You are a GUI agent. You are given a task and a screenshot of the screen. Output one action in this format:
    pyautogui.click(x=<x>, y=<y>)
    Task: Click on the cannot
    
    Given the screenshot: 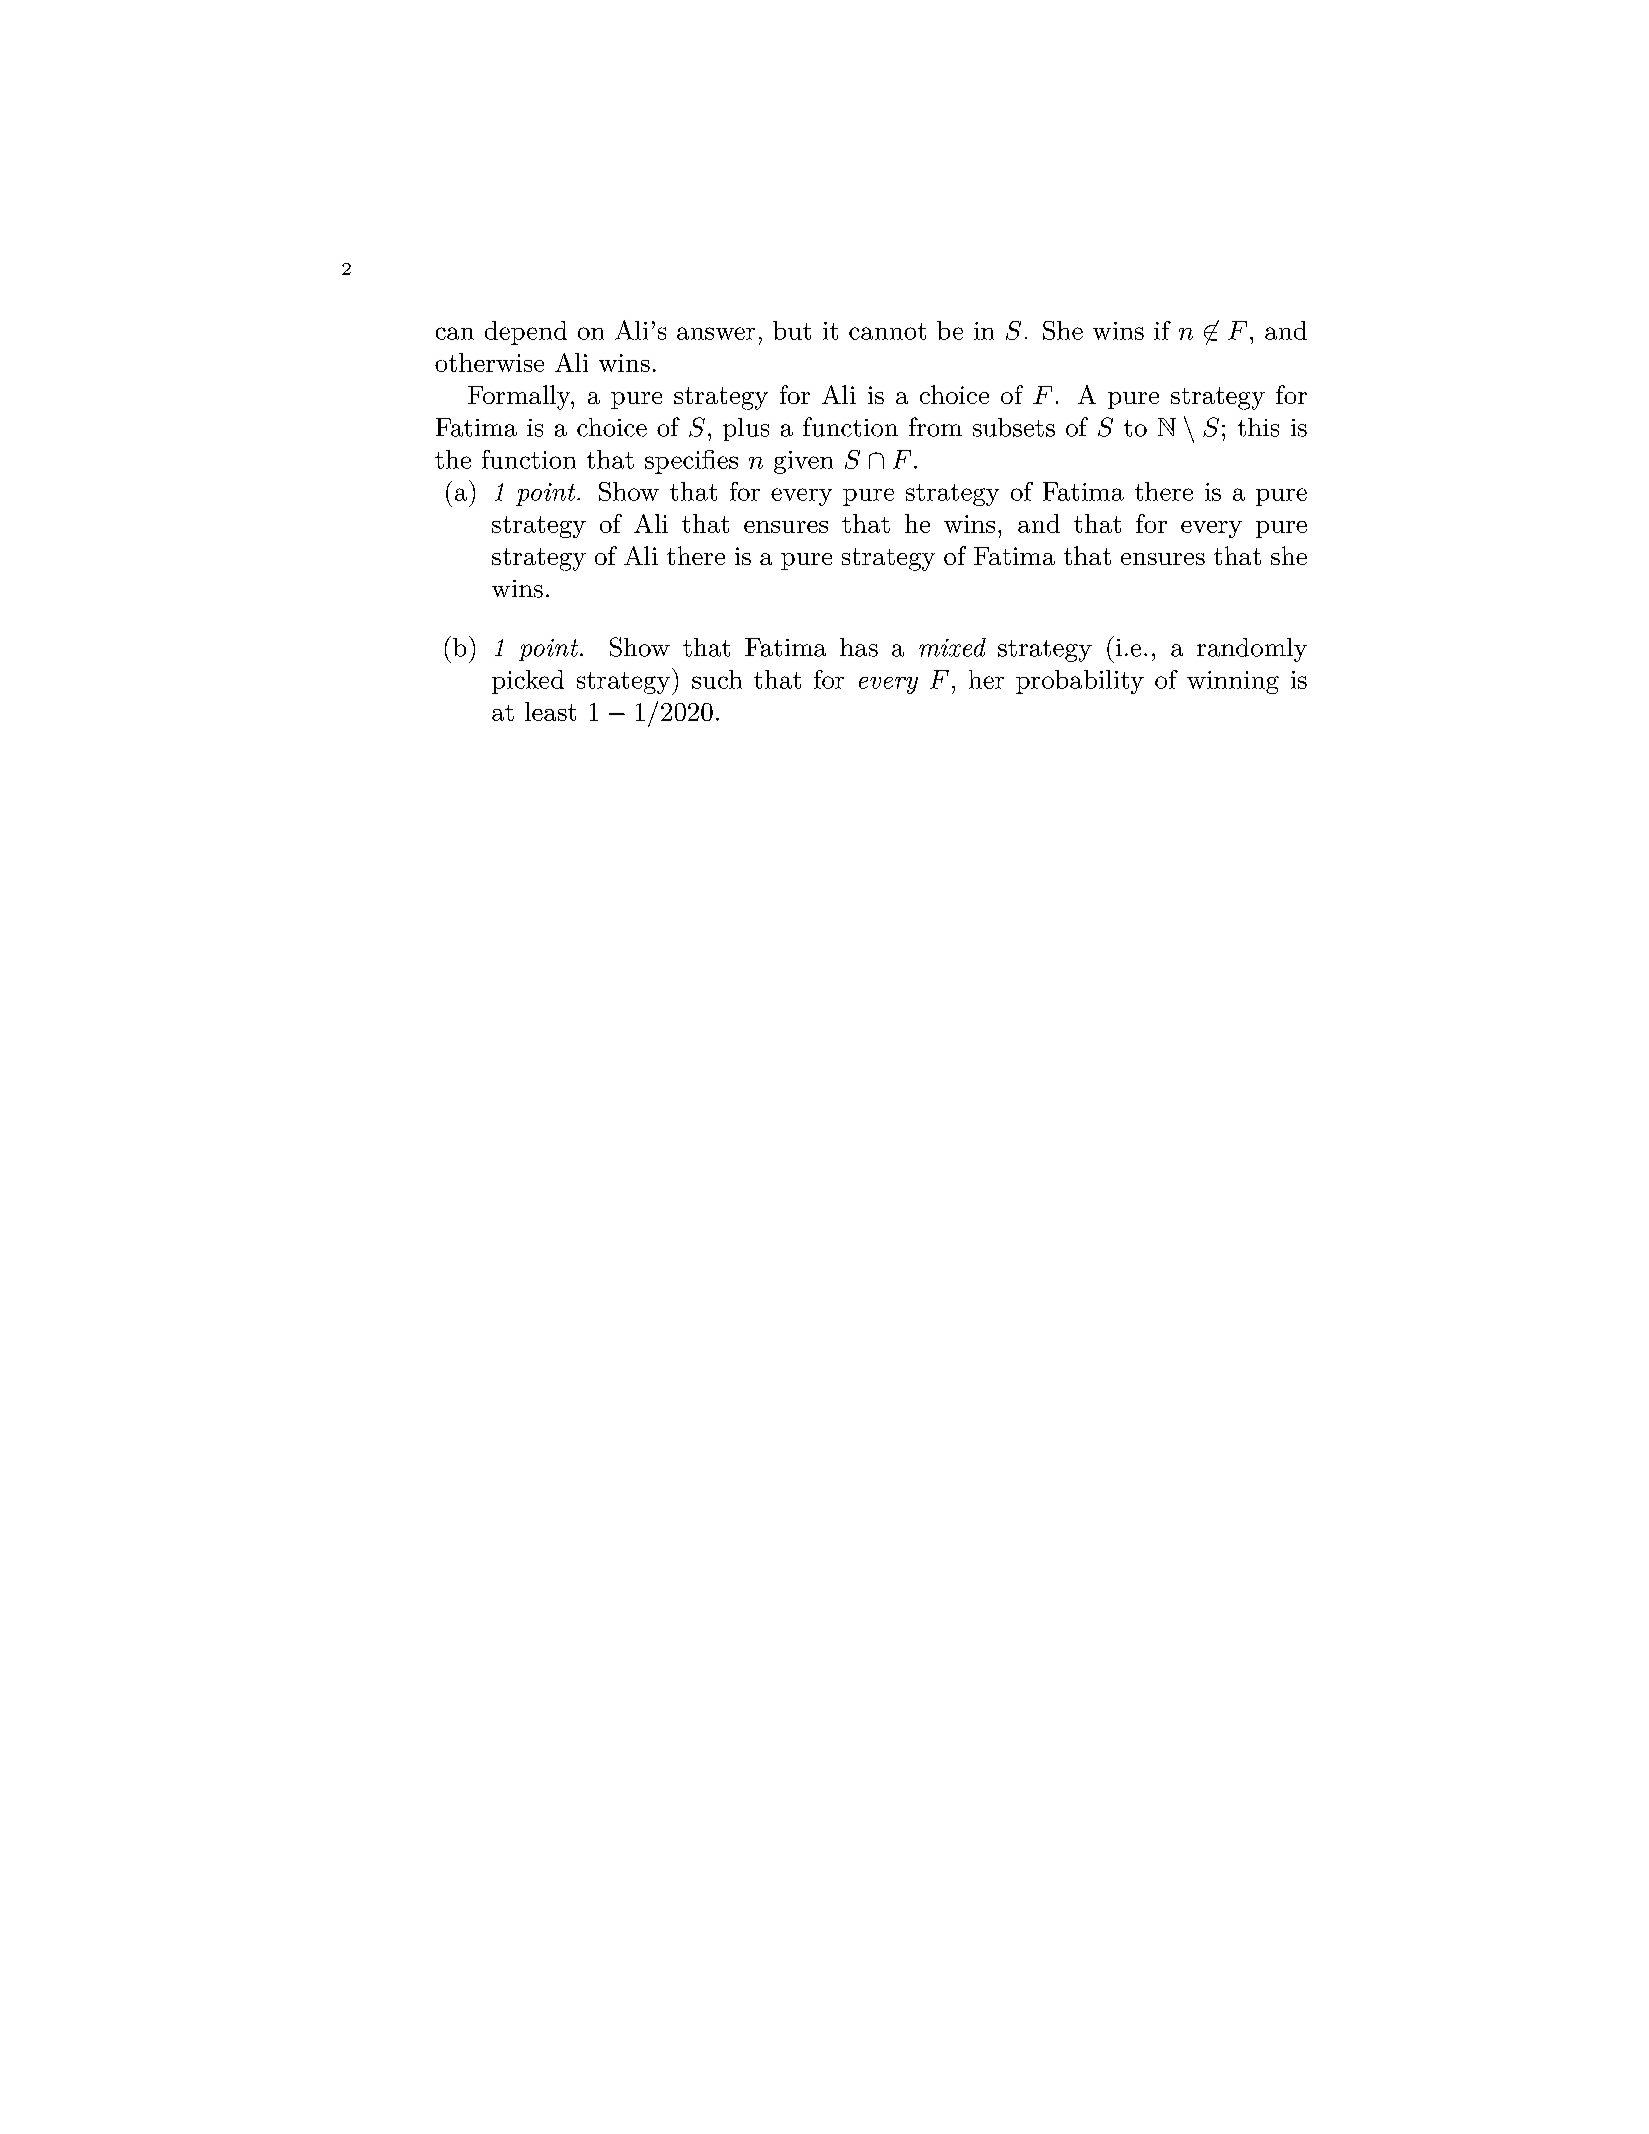 What is the action you would take?
    pyautogui.click(x=887, y=331)
